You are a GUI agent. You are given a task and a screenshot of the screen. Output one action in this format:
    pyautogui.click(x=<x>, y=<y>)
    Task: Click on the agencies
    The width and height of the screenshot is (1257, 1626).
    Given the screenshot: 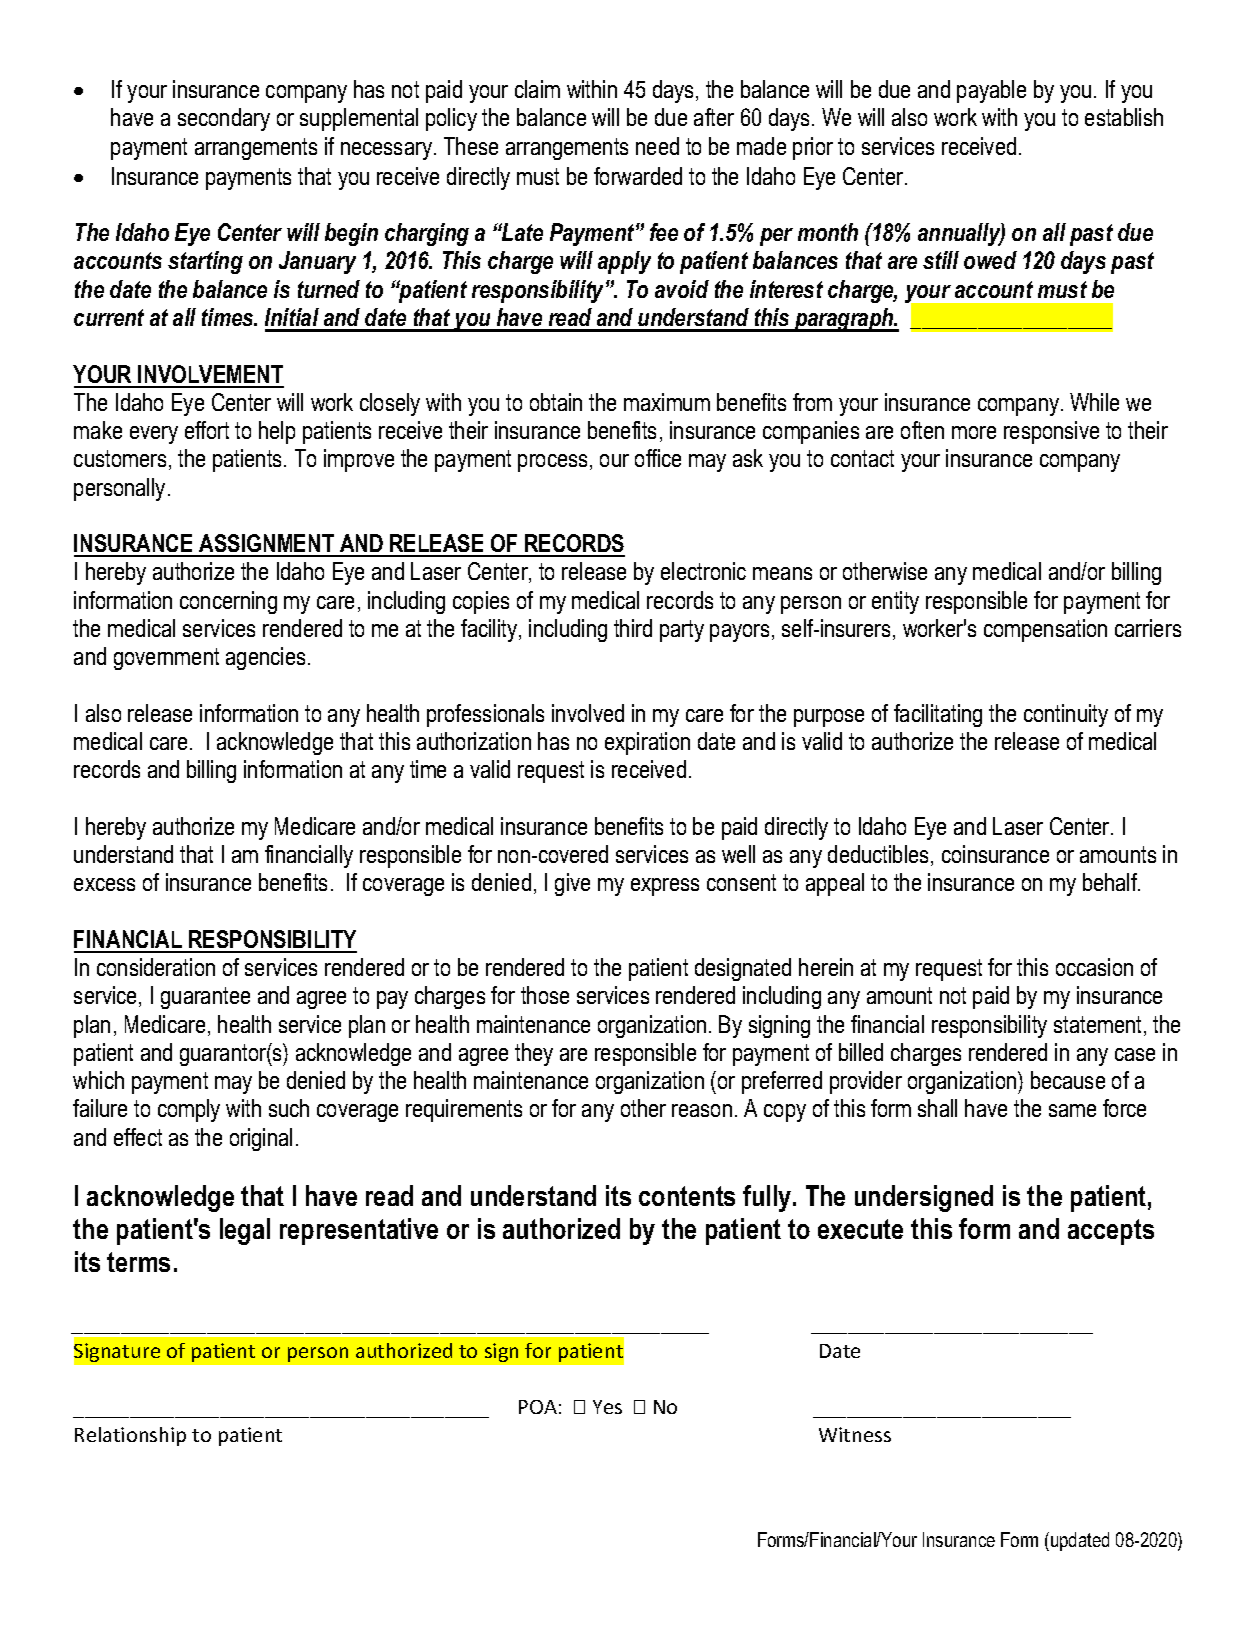 What is the action you would take?
    pyautogui.click(x=265, y=658)
